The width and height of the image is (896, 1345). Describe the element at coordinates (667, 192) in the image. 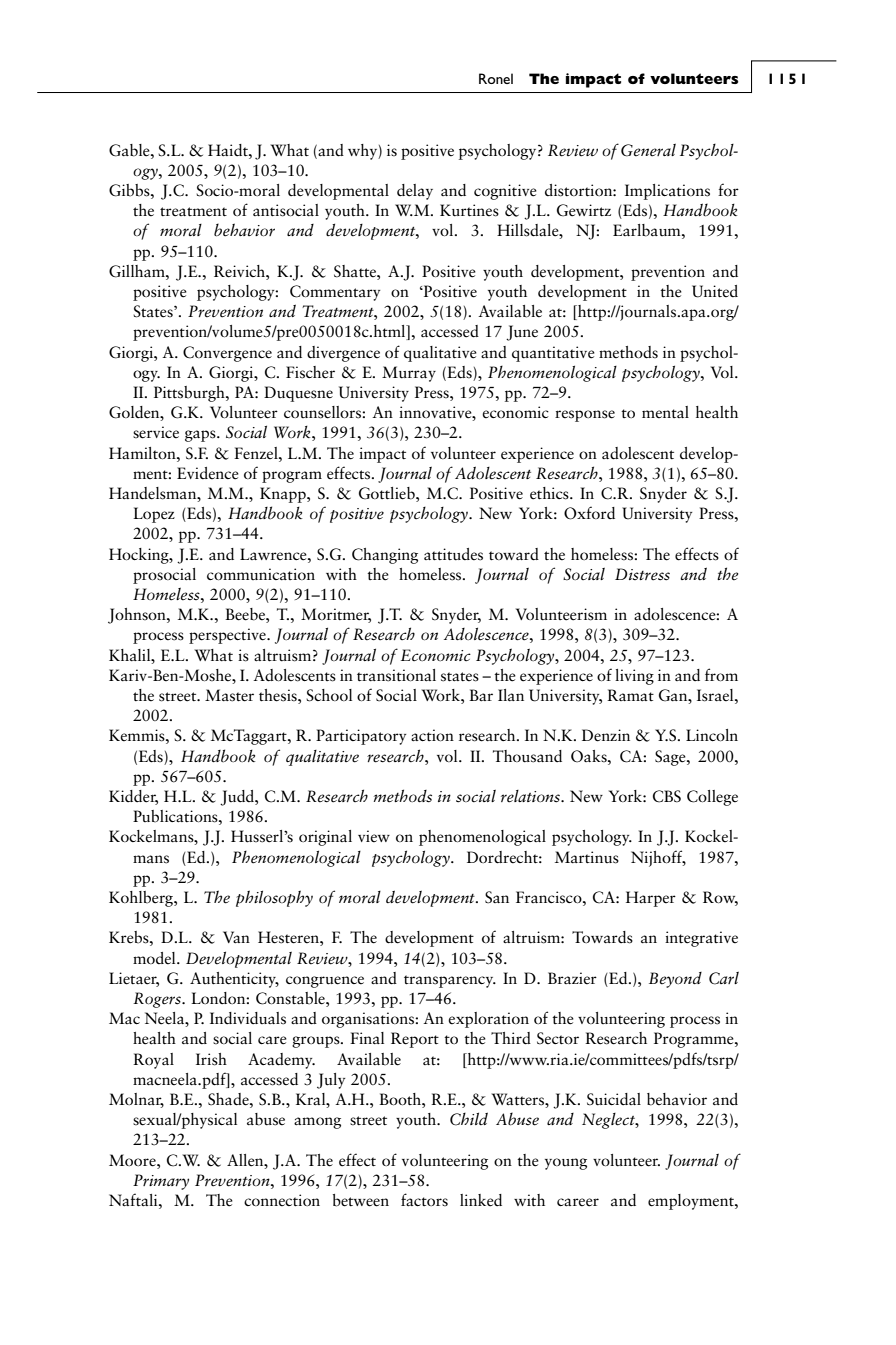

I see `Implications` at that location.
